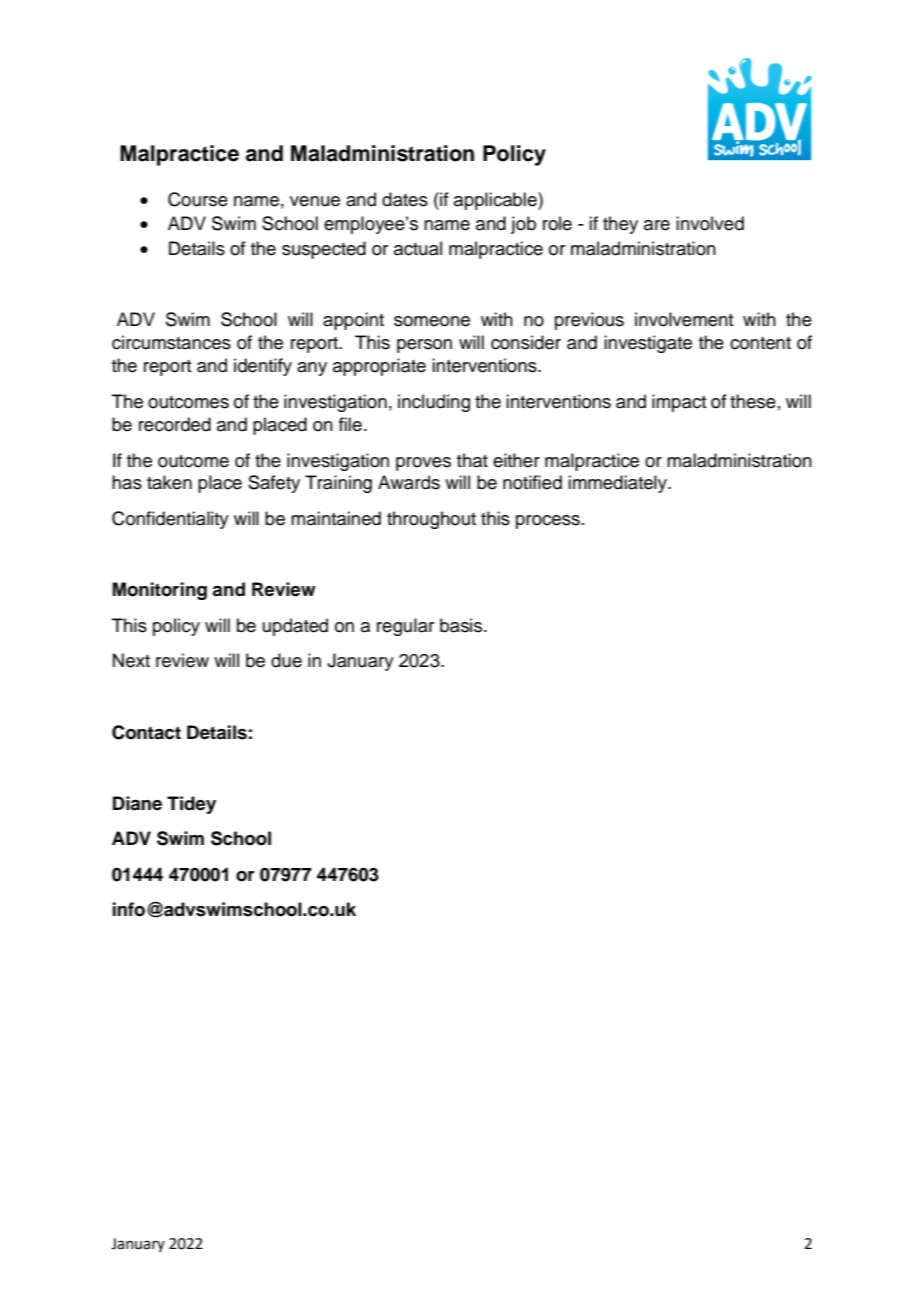  Describe the element at coordinates (431, 520) in the screenshot. I see `throughout` at that location.
